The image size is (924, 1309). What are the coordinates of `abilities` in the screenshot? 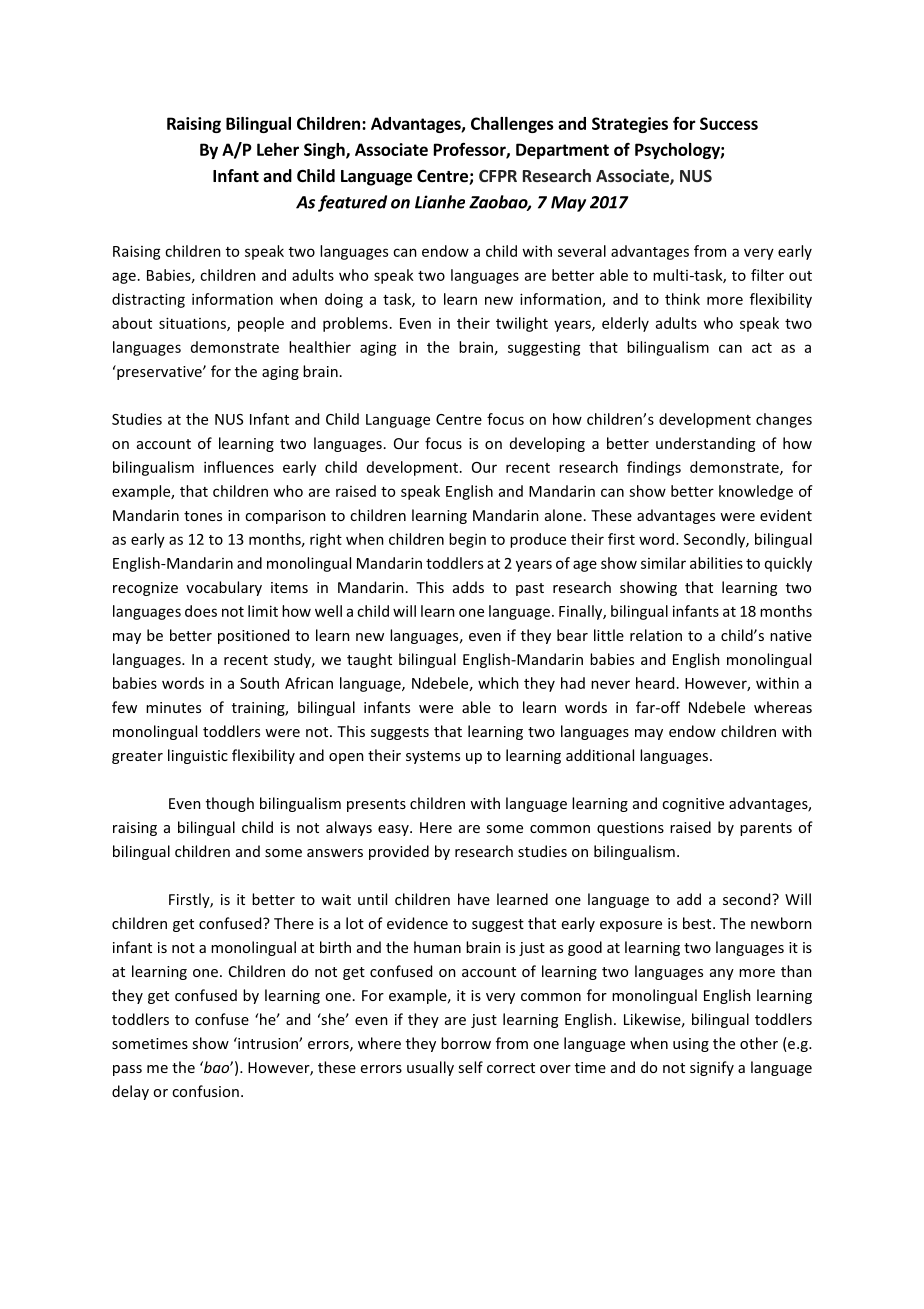 It's located at (716, 563).
